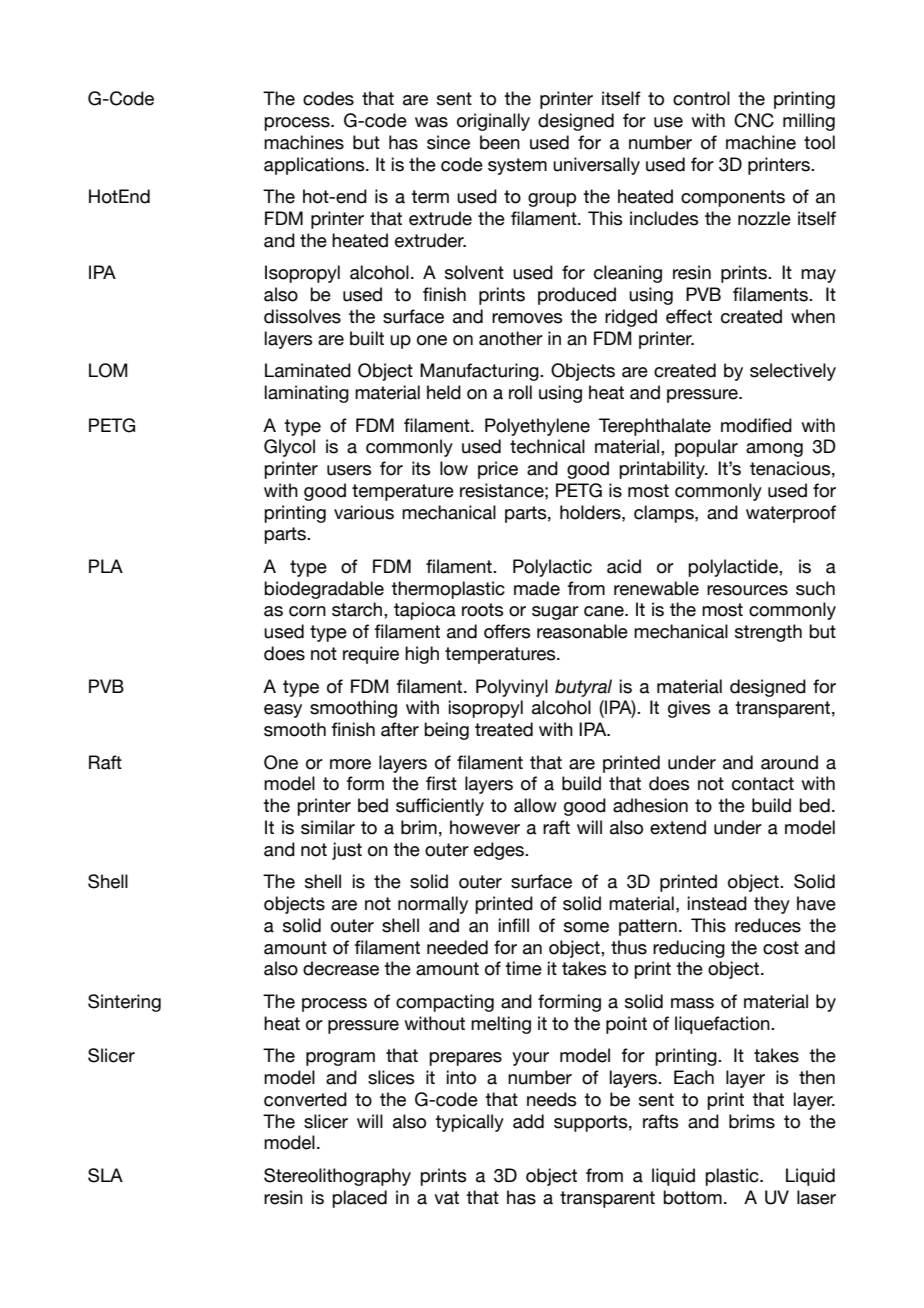 This screenshot has width=924, height=1308. What do you see at coordinates (105, 1175) in the screenshot?
I see `SLA` at bounding box center [105, 1175].
